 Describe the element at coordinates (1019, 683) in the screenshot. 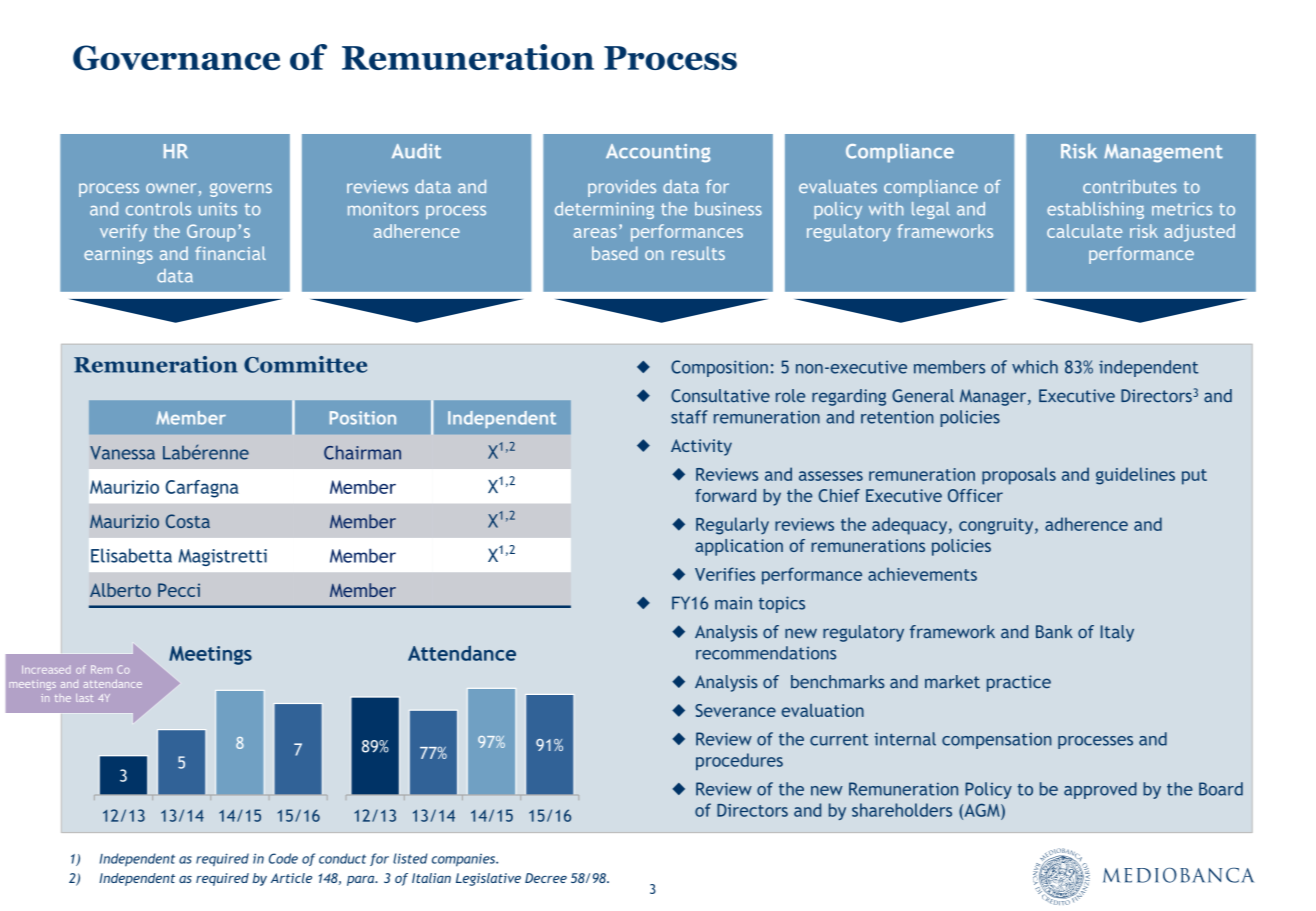

I see `practice` at that location.
